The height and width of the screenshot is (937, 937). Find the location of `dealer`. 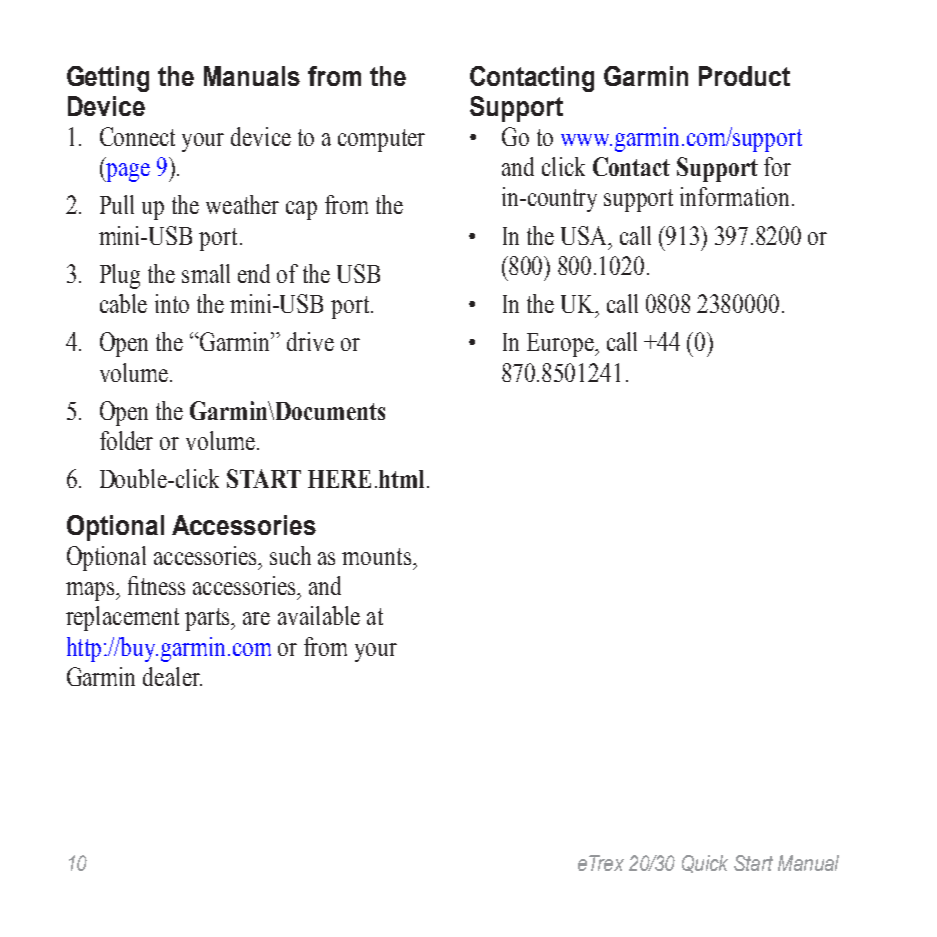

dealer is located at coordinates (172, 676).
